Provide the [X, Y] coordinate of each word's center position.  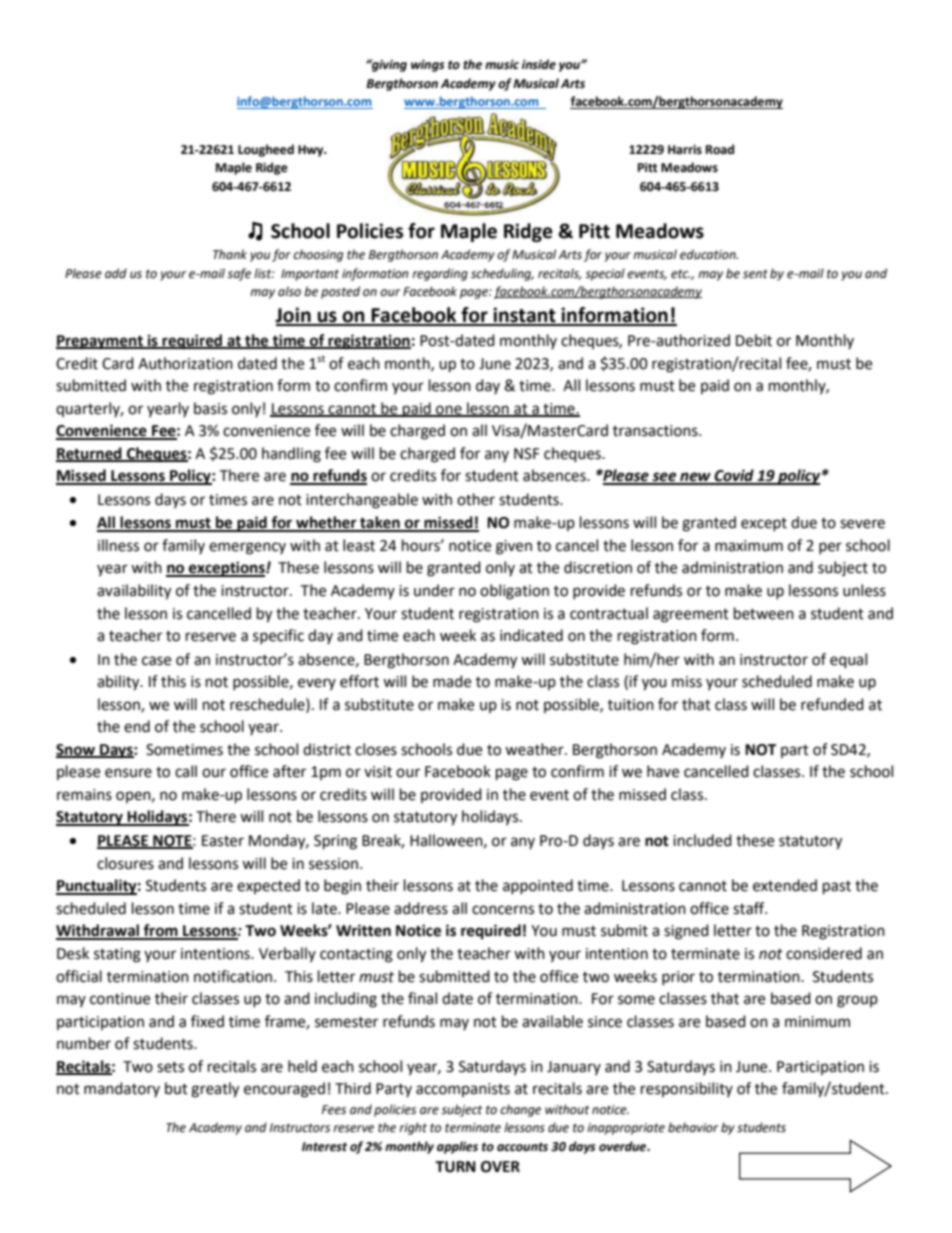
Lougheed [266, 150]
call [186, 771]
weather [535, 749]
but [176, 1088]
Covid [734, 476]
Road [720, 149]
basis [210, 408]
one [449, 410]
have [663, 771]
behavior [693, 1127]
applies [457, 1147]
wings [428, 66]
